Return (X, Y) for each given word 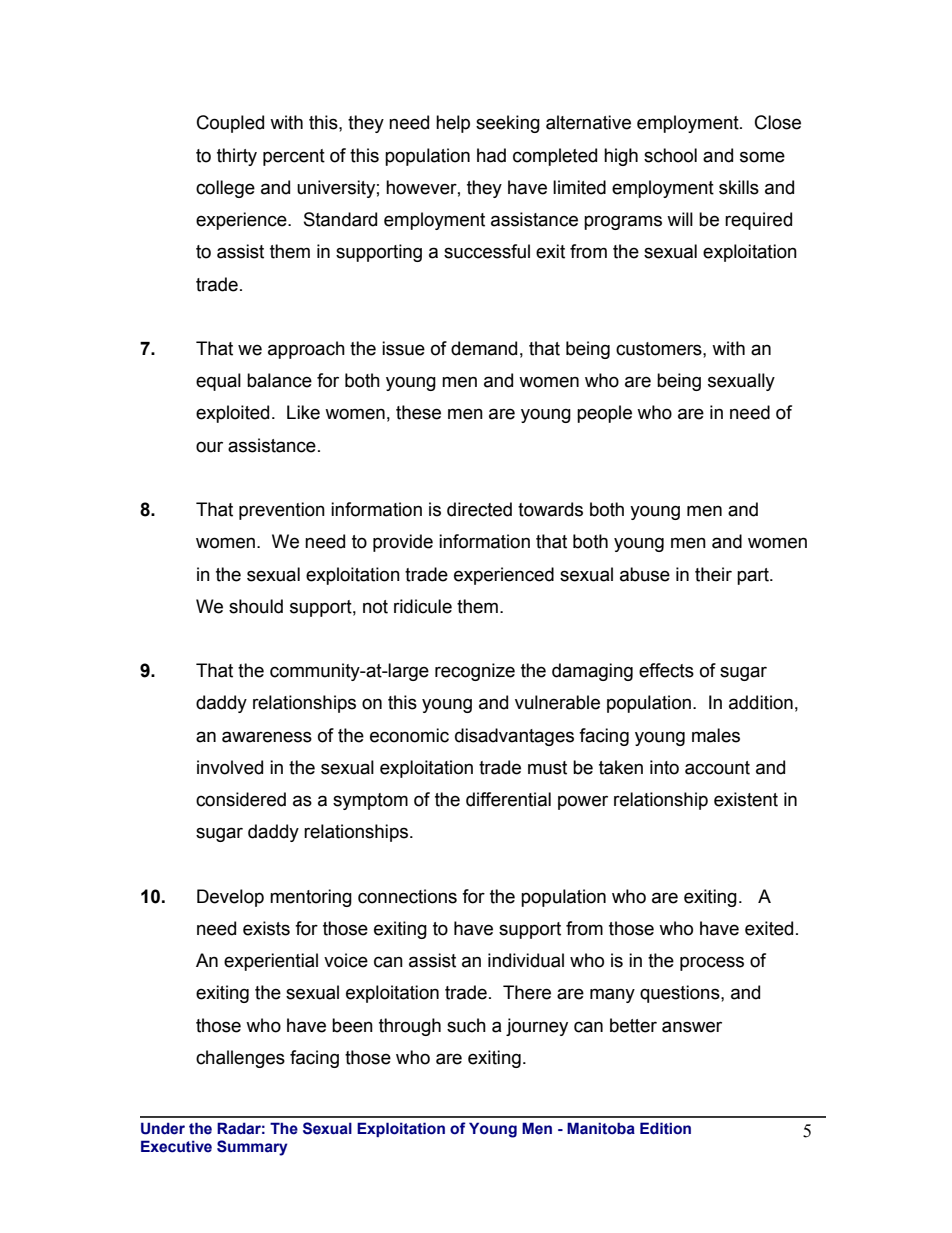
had (491, 155)
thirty (237, 157)
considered (241, 799)
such (466, 1025)
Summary (252, 1148)
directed (479, 509)
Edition (665, 1128)
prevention (282, 511)
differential (508, 799)
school (670, 155)
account (717, 768)
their (713, 574)
